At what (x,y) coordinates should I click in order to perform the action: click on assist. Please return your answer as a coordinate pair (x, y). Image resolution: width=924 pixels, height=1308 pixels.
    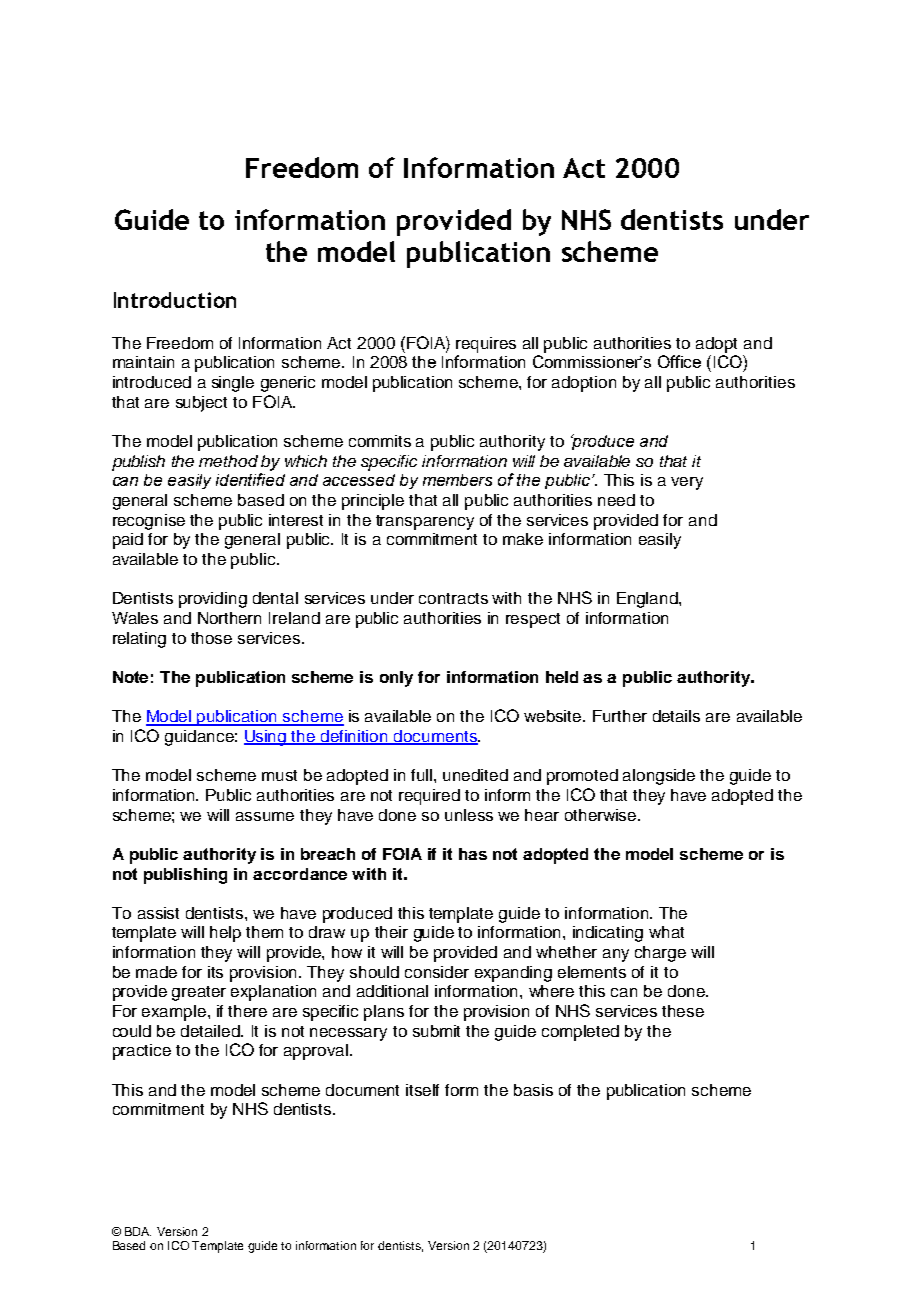
    Looking at the image, I should click on (158, 913).
